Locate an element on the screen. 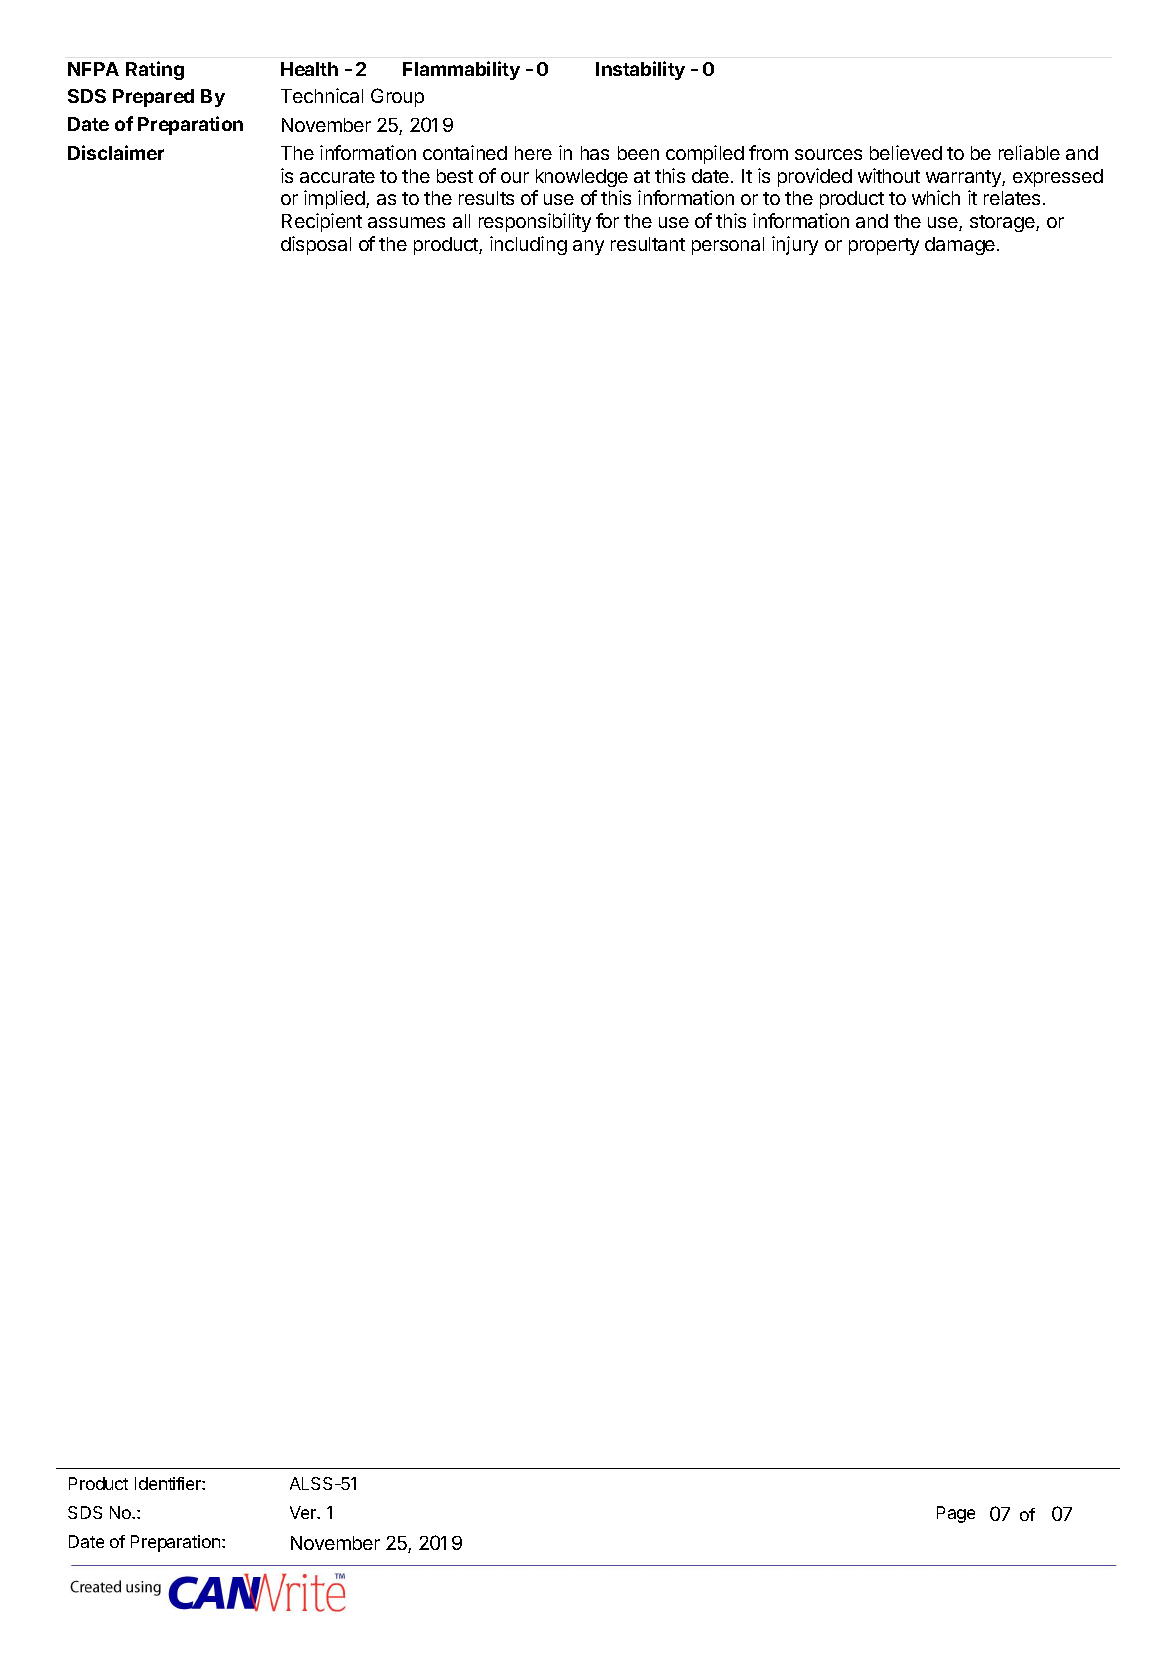 The image size is (1172, 1658). Prepared is located at coordinates (153, 98).
